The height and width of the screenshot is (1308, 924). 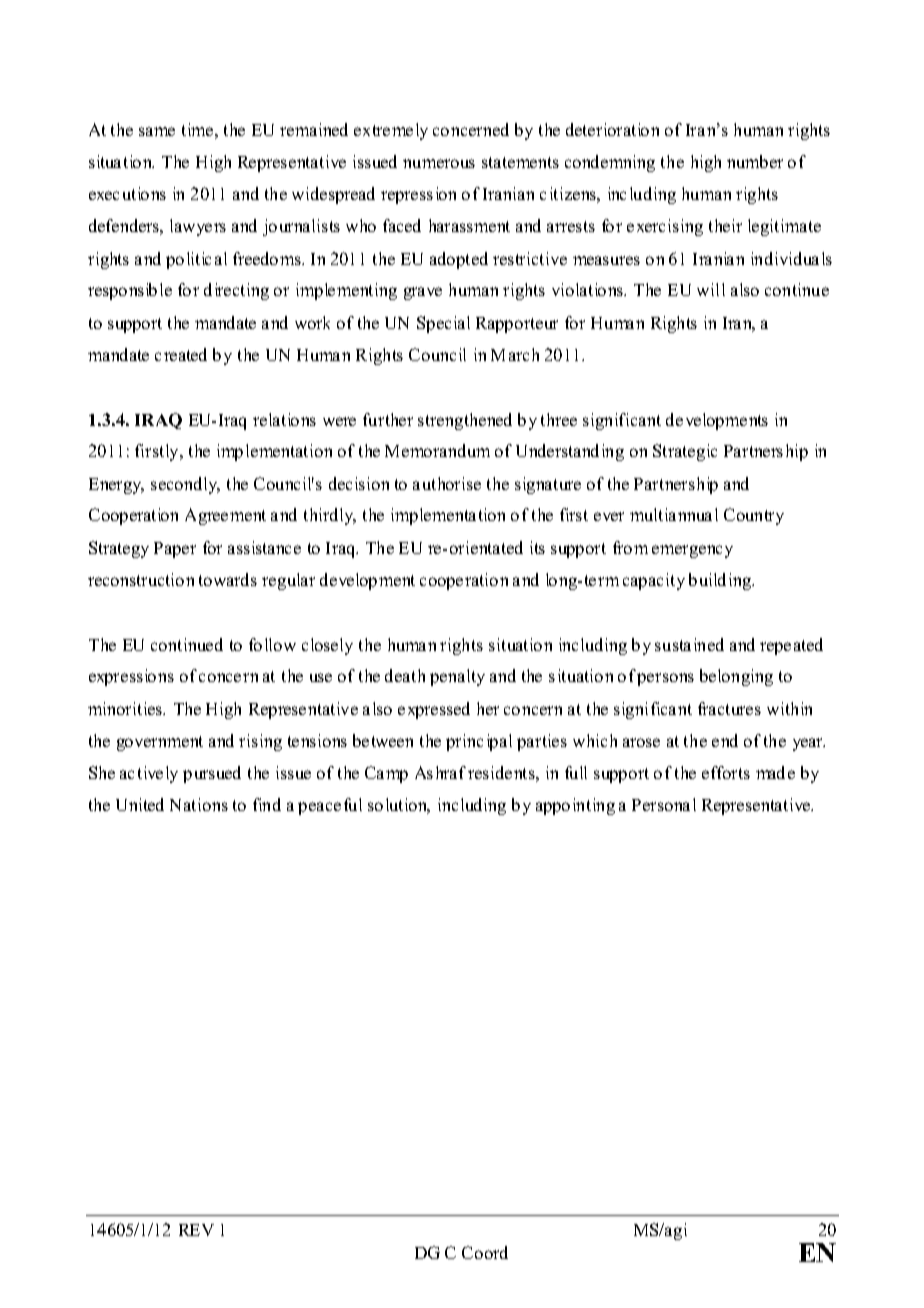 What do you see at coordinates (755, 161) in the screenshot?
I see `number` at bounding box center [755, 161].
